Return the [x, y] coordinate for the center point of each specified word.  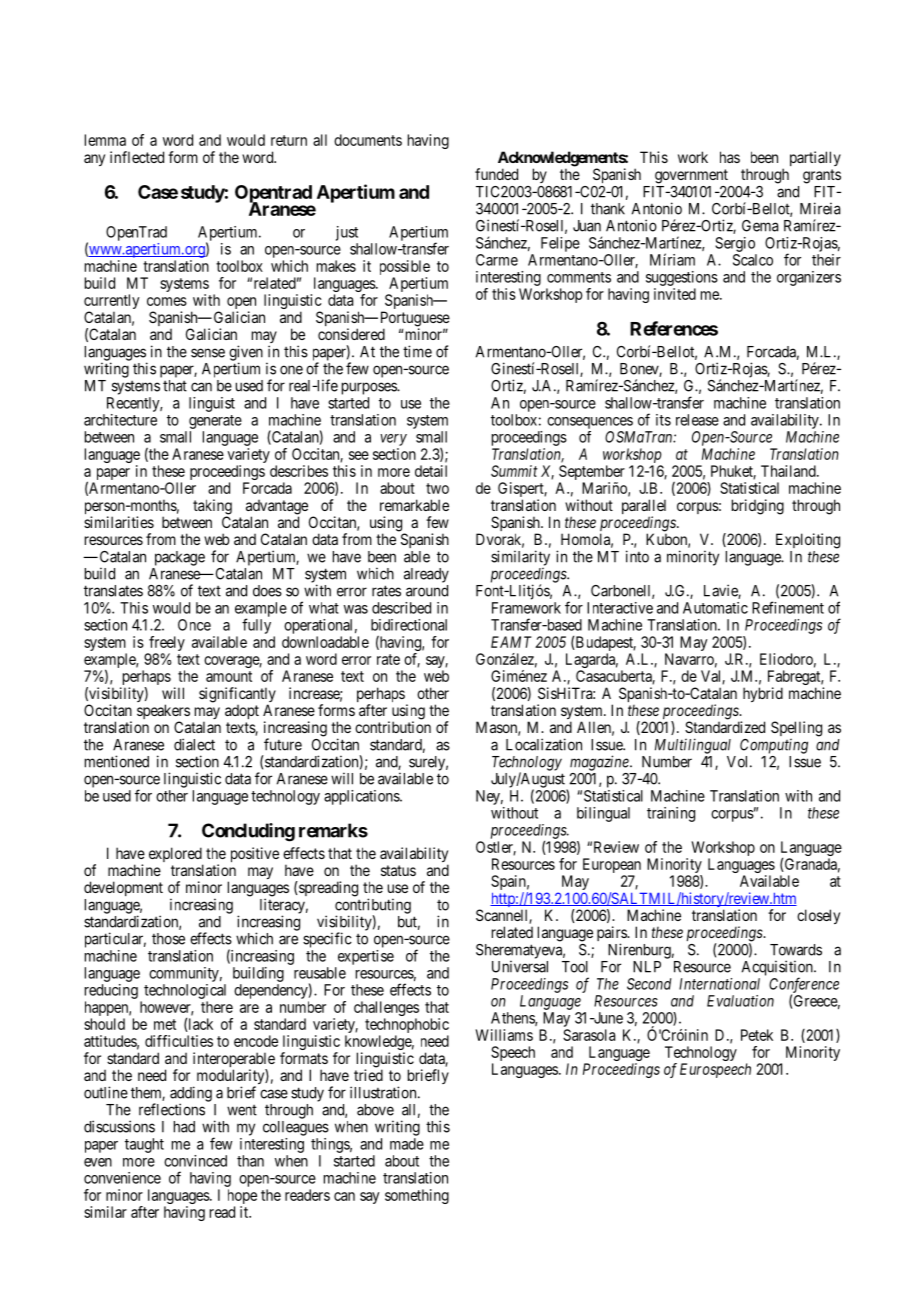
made [407, 1144]
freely [167, 643]
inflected [137, 157]
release [697, 420]
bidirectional [409, 625]
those [168, 939]
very [393, 440]
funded [496, 174]
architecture [120, 420]
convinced [195, 1161]
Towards [796, 950]
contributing [373, 907]
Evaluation [740, 1001]
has [730, 157]
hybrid [763, 694]
